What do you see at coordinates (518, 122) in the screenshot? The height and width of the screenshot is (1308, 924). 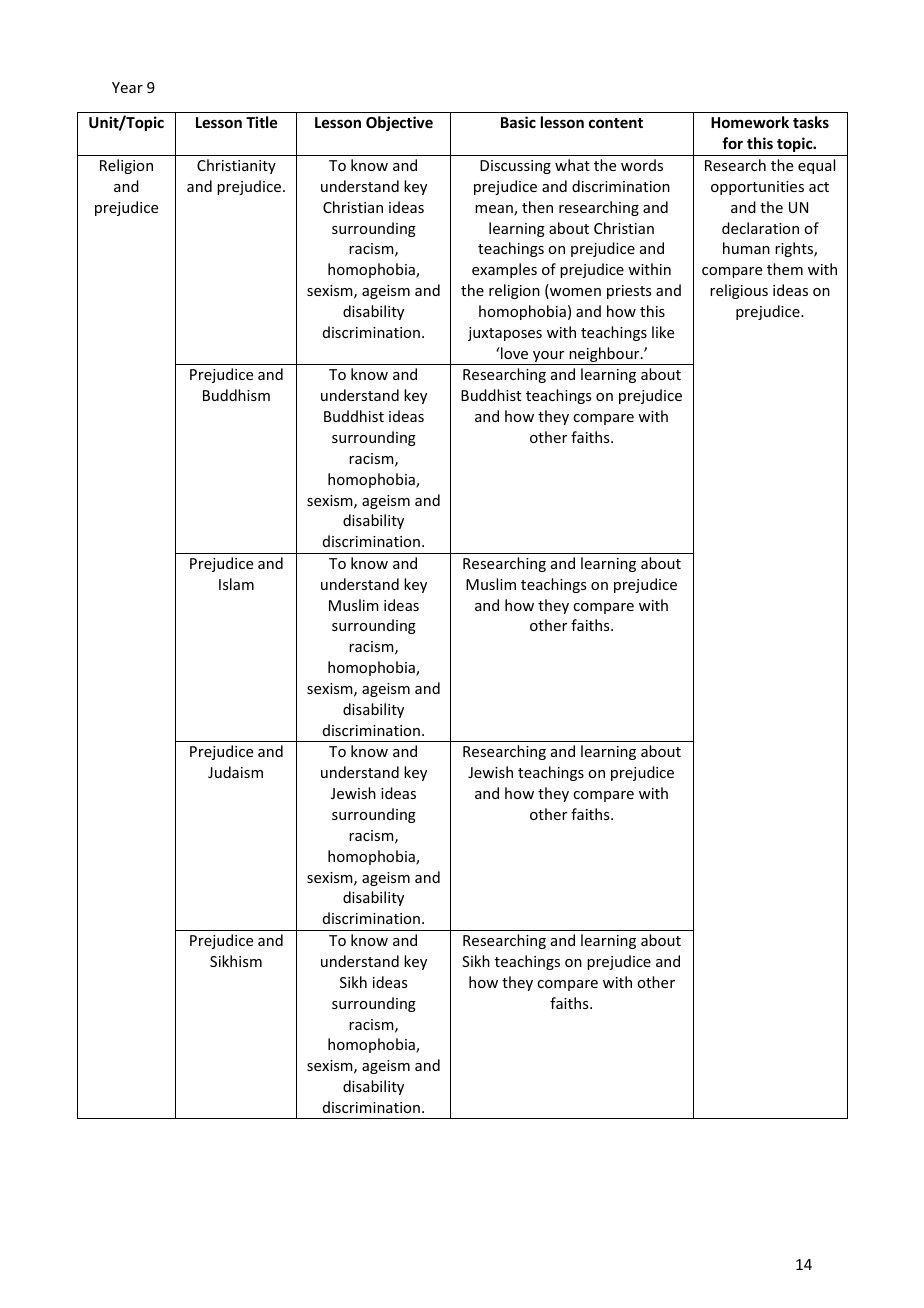 I see `Basic` at bounding box center [518, 122].
